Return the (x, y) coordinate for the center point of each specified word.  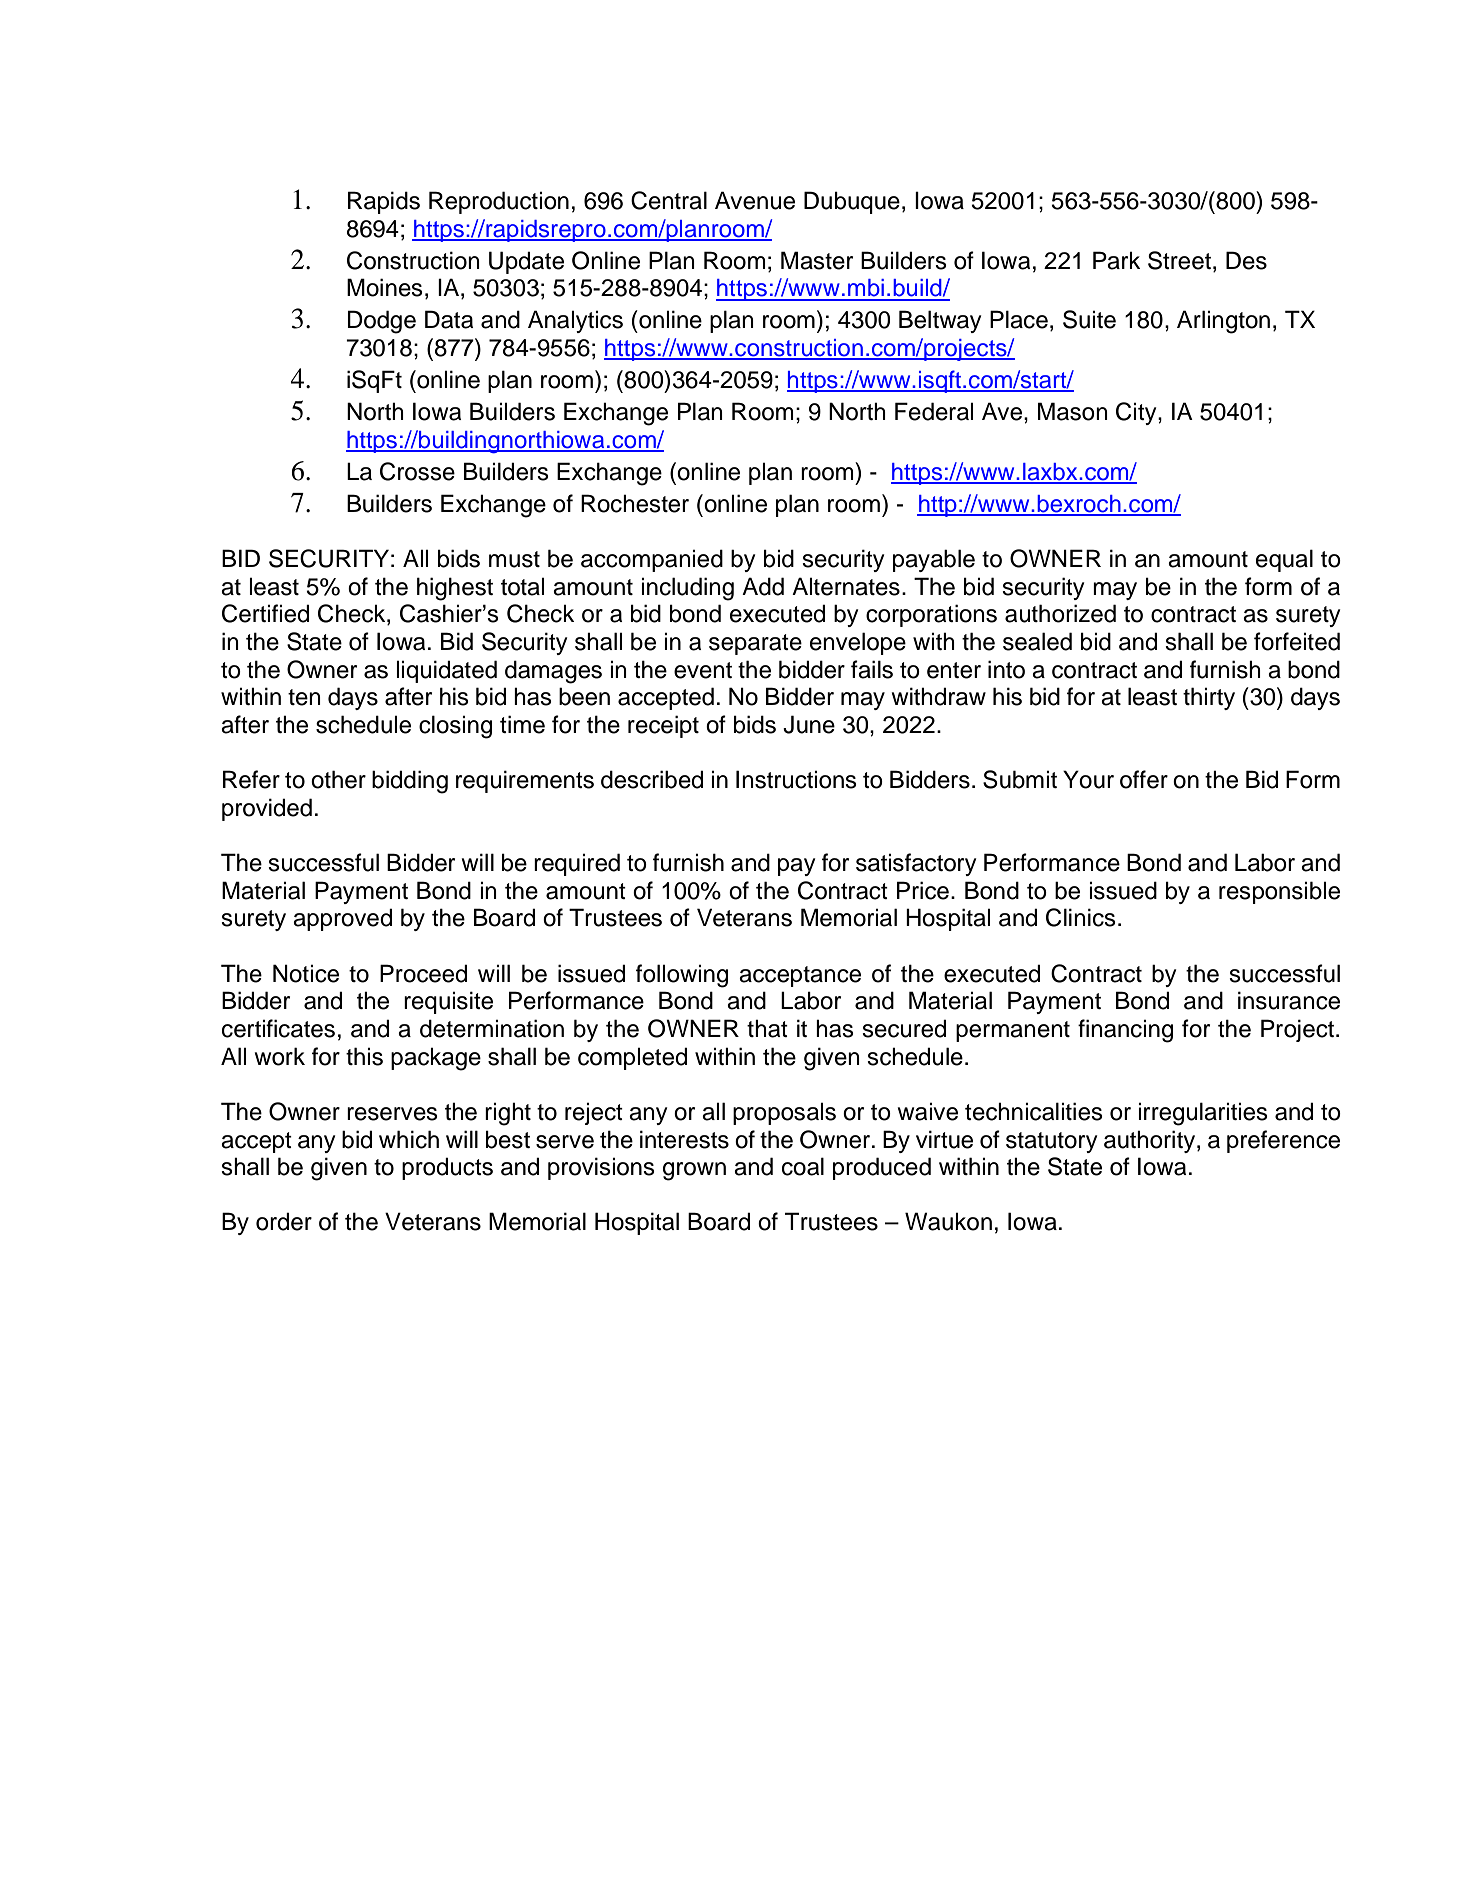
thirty (1209, 698)
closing (455, 727)
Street (1181, 260)
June (809, 724)
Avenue (755, 200)
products (447, 1168)
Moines (385, 287)
